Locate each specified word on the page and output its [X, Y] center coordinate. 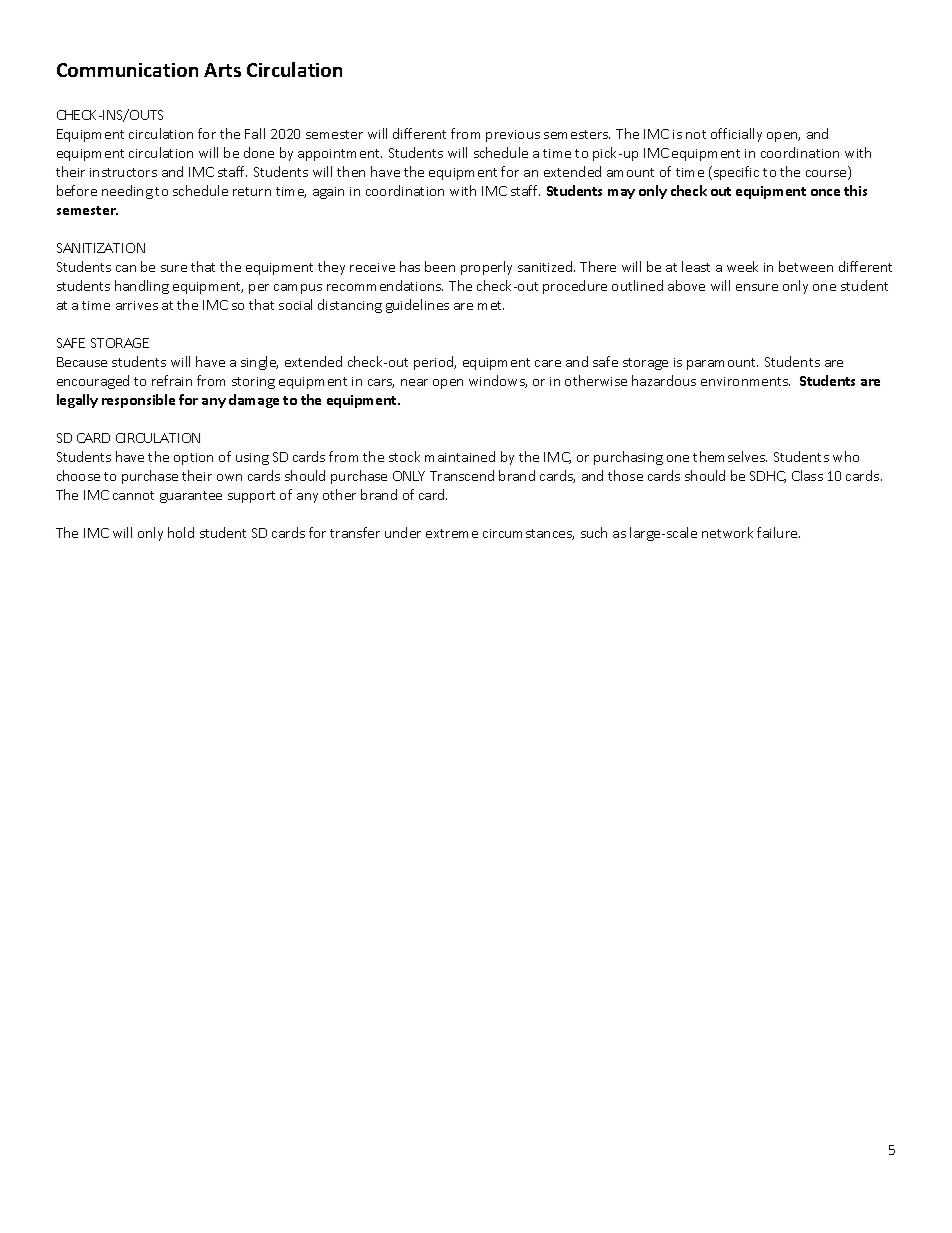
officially [736, 135]
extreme [452, 533]
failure [778, 532]
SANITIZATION [101, 248]
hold [181, 532]
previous [513, 136]
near [414, 382]
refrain [172, 380]
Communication [127, 70]
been [440, 266]
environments [745, 381]
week [742, 266]
